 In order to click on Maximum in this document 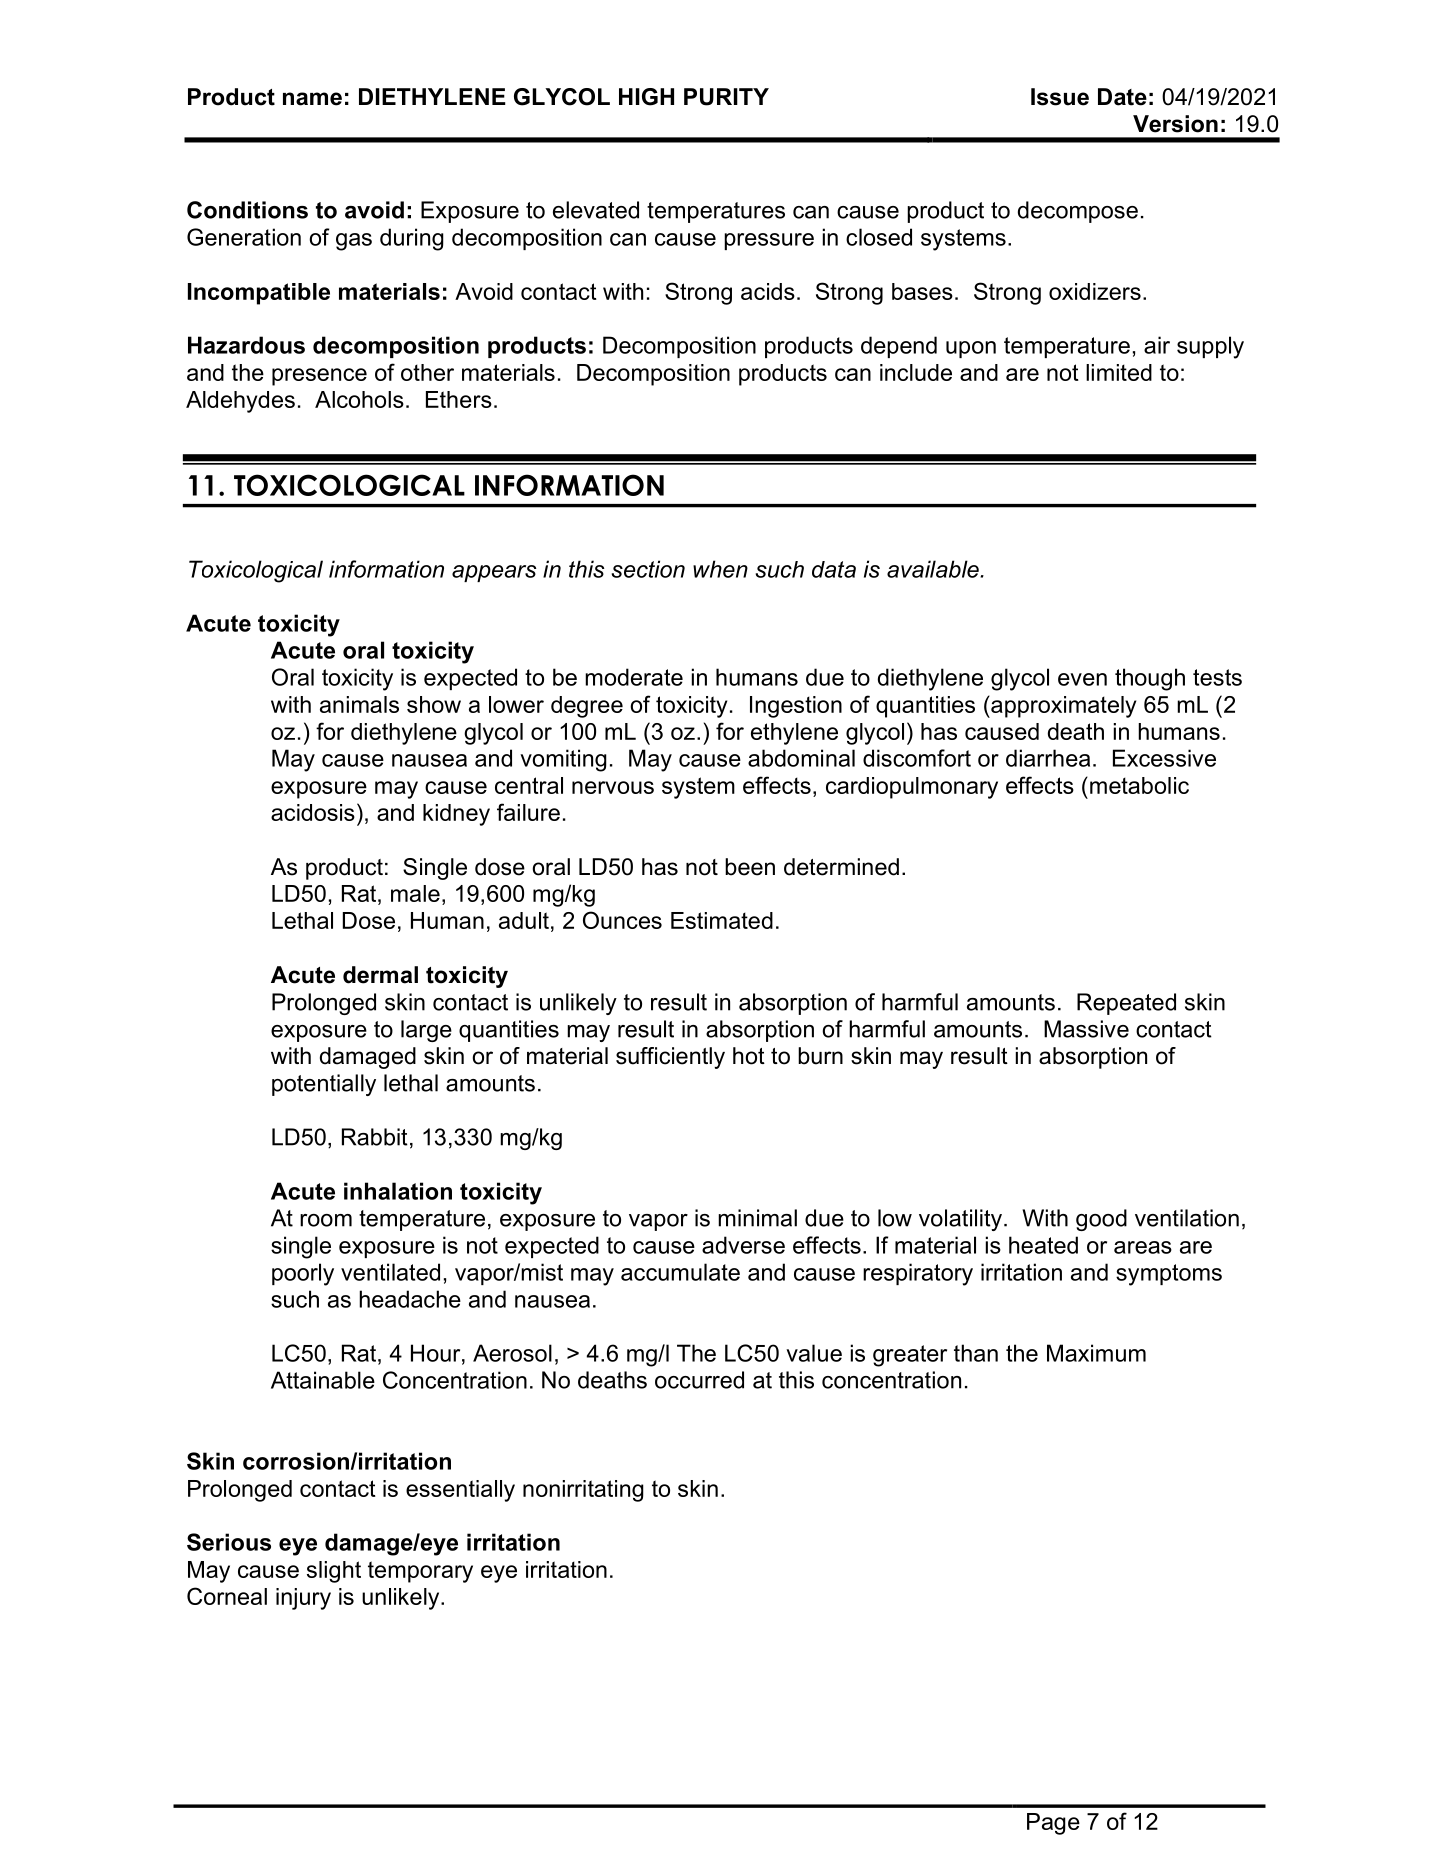, I will do `click(1096, 1353)`.
